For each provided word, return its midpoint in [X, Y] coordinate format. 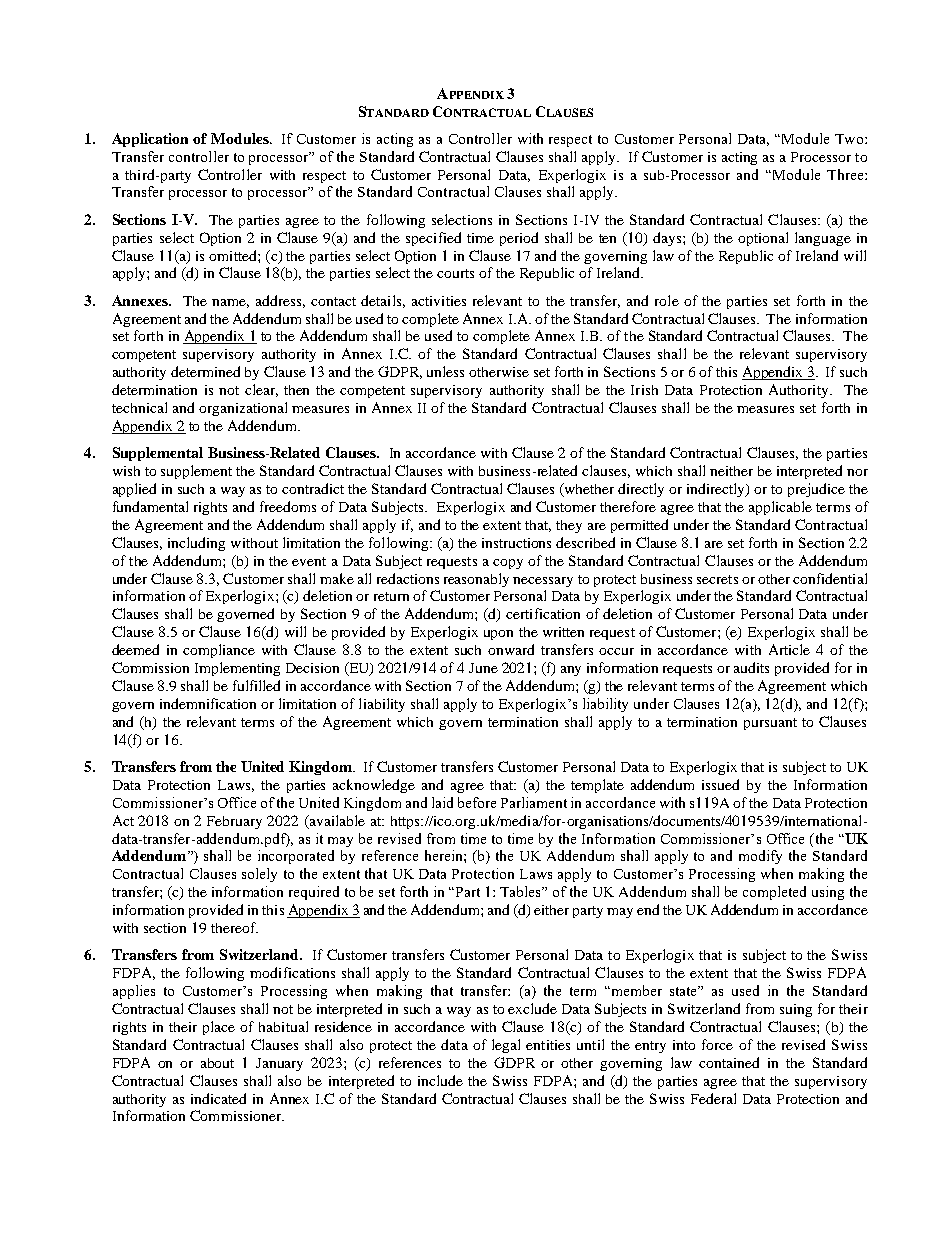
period [519, 239]
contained [729, 1062]
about [217, 1063]
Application [150, 140]
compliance [219, 651]
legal [506, 1046]
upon [498, 635]
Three [846, 174]
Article [789, 649]
